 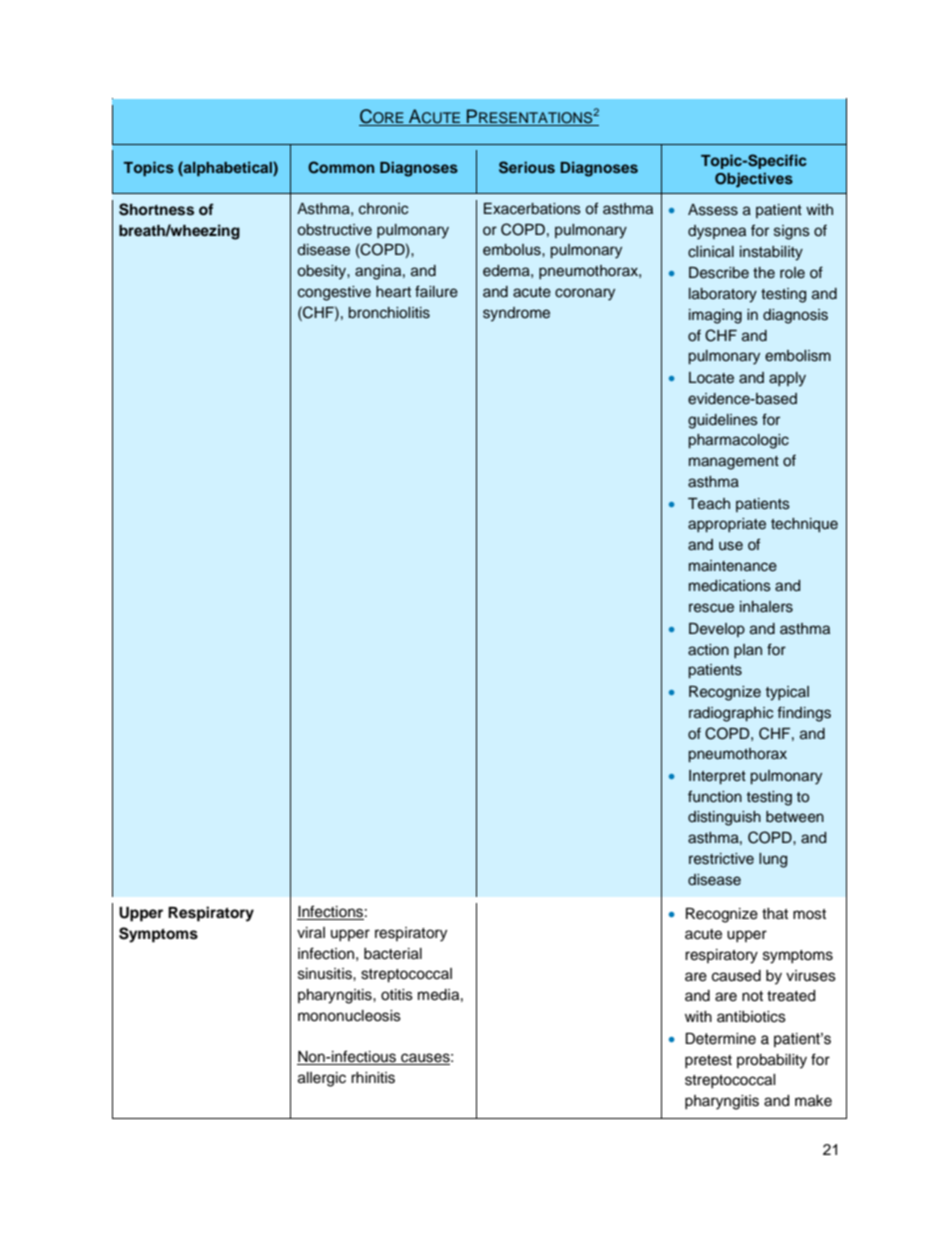 I want to click on Shortness, so click(x=156, y=209).
